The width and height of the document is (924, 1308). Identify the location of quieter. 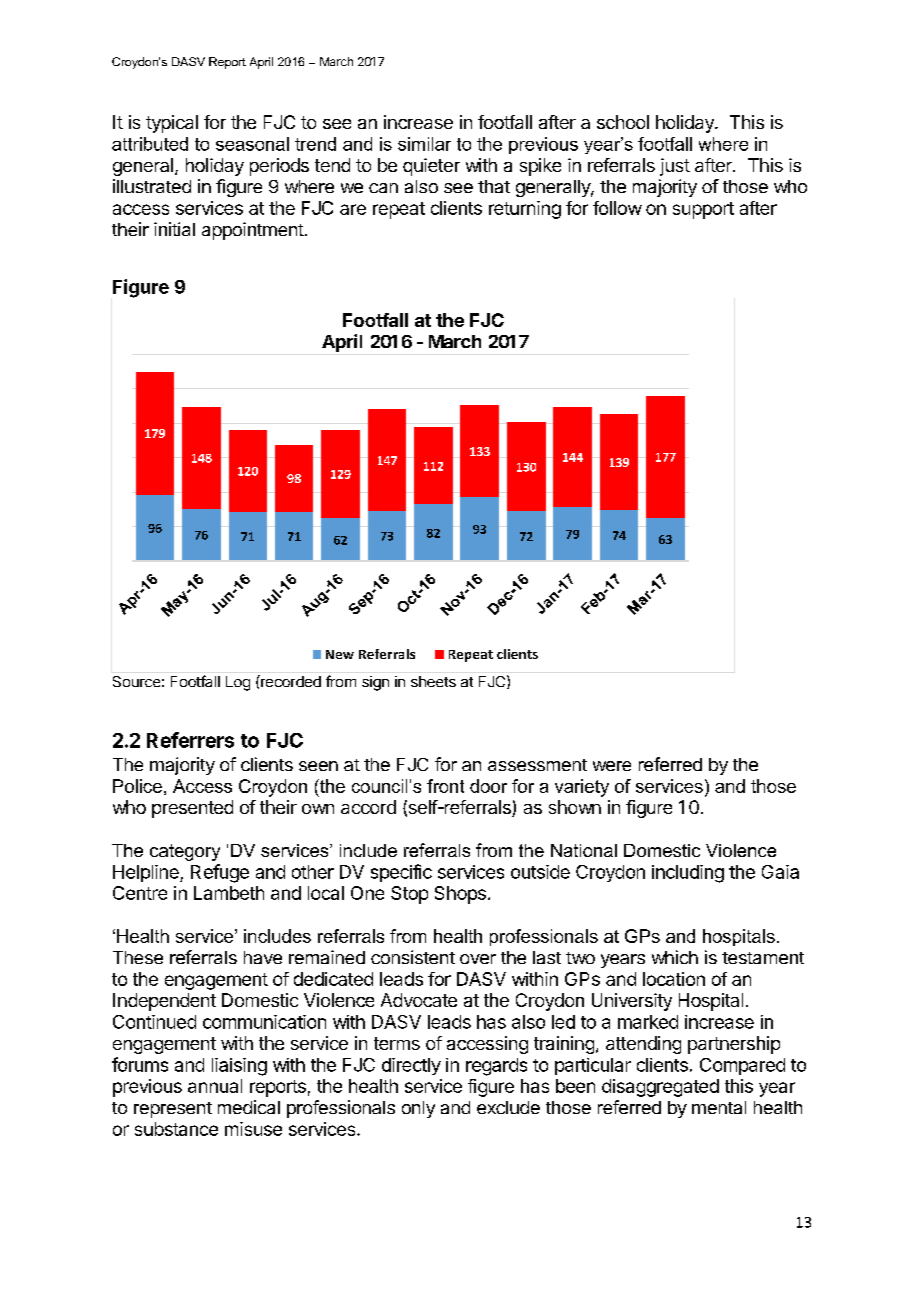
(431, 167).
